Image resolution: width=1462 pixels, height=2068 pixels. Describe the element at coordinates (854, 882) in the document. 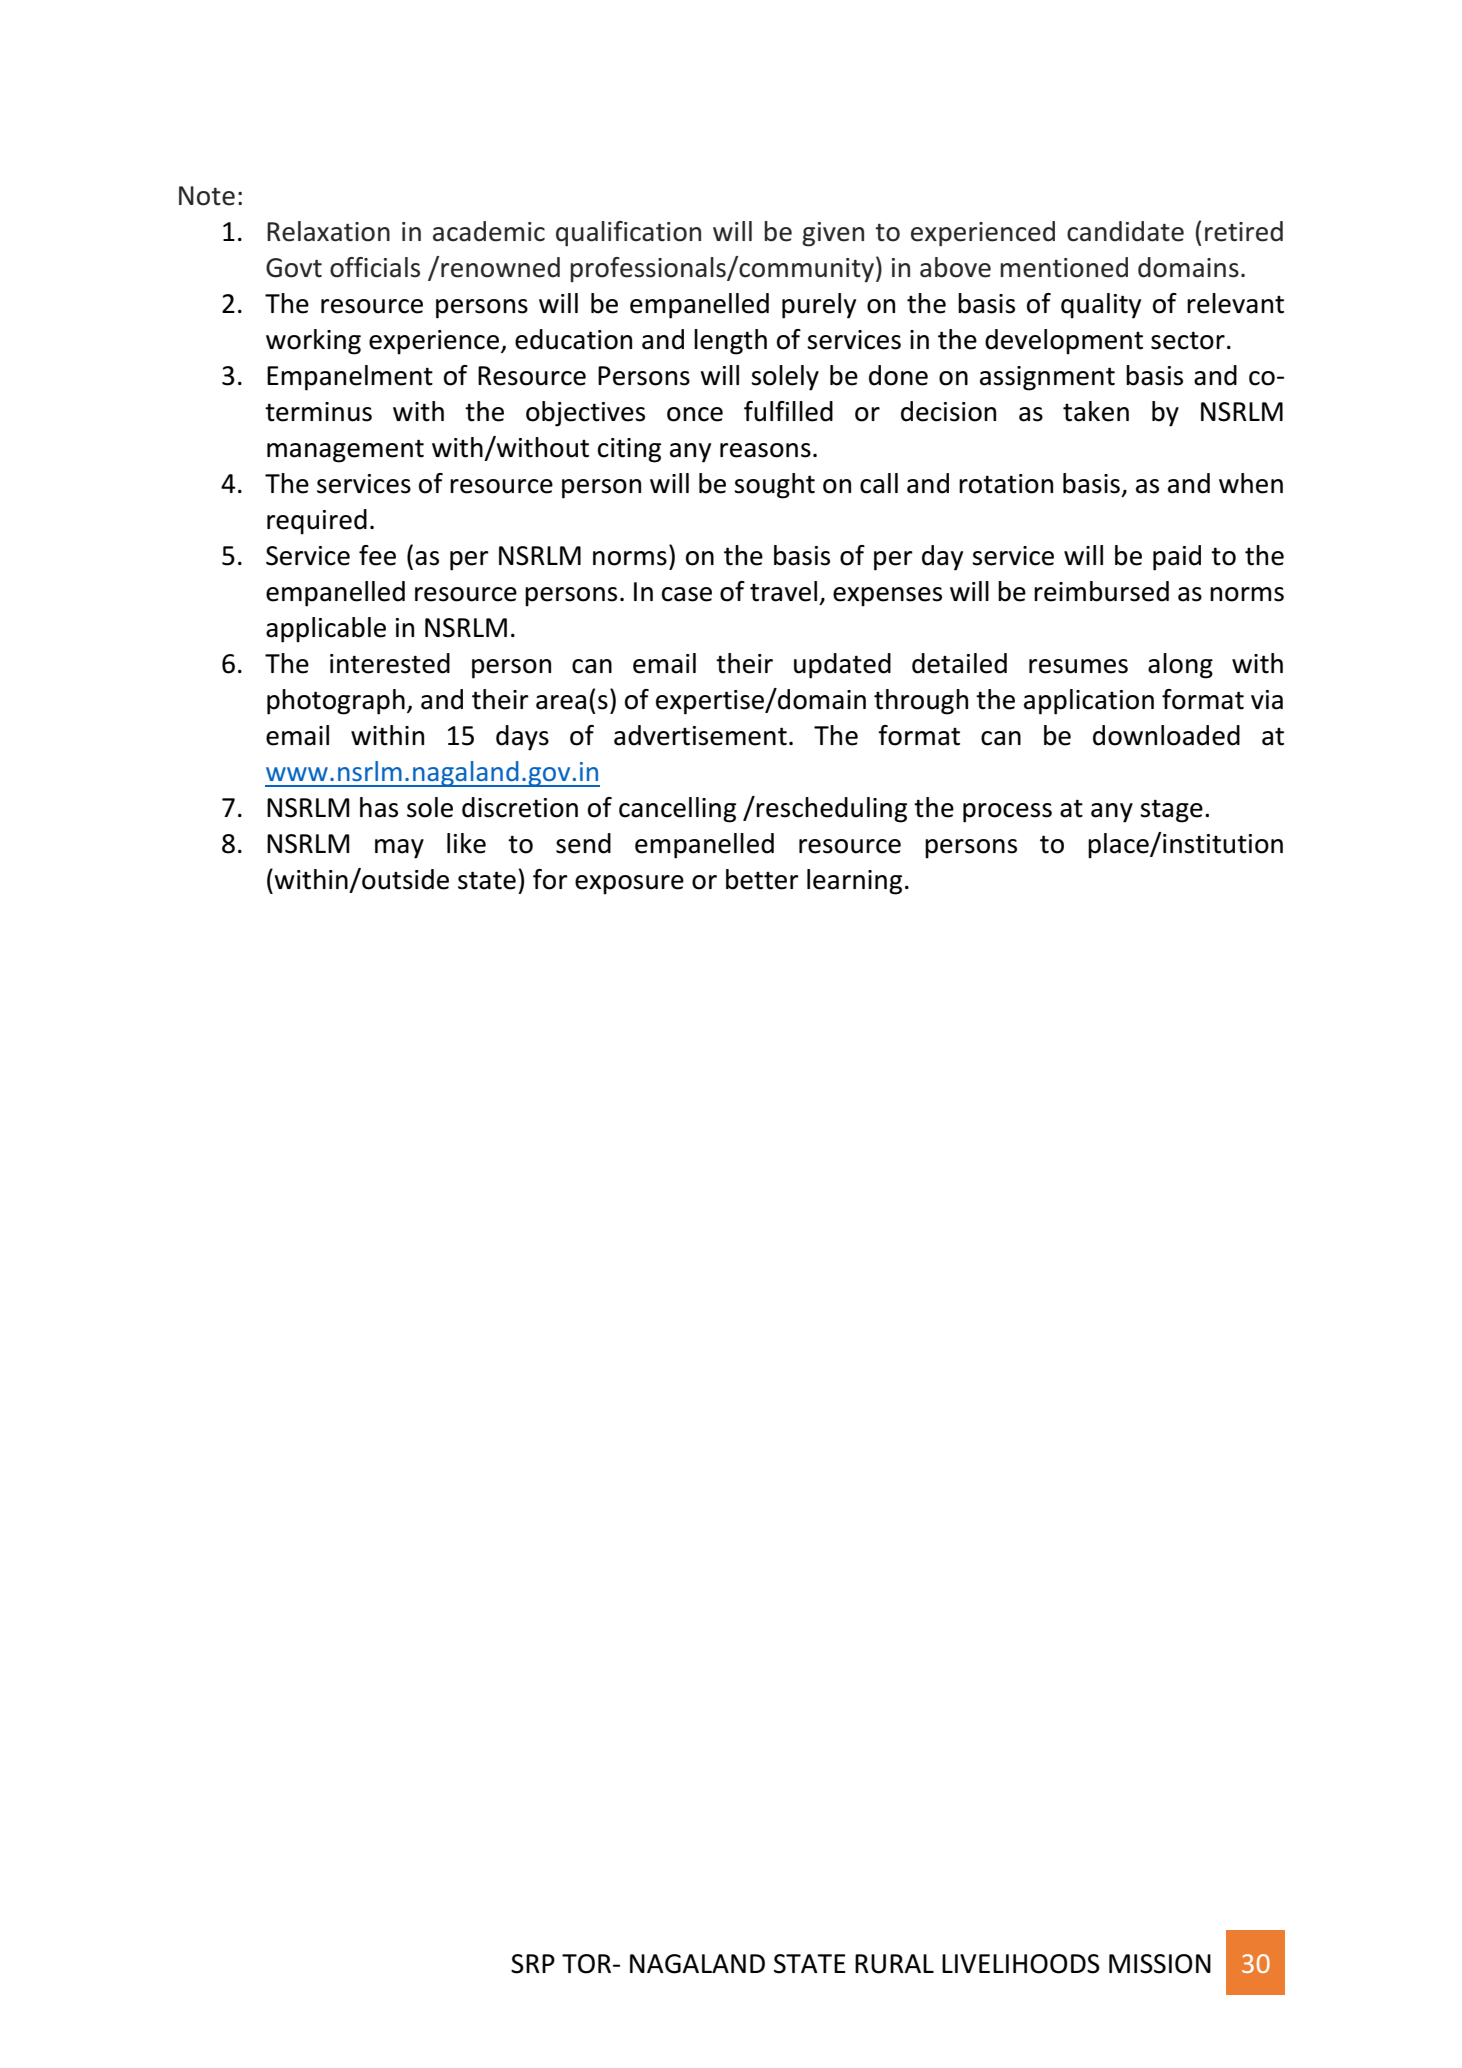

I see `learning` at that location.
